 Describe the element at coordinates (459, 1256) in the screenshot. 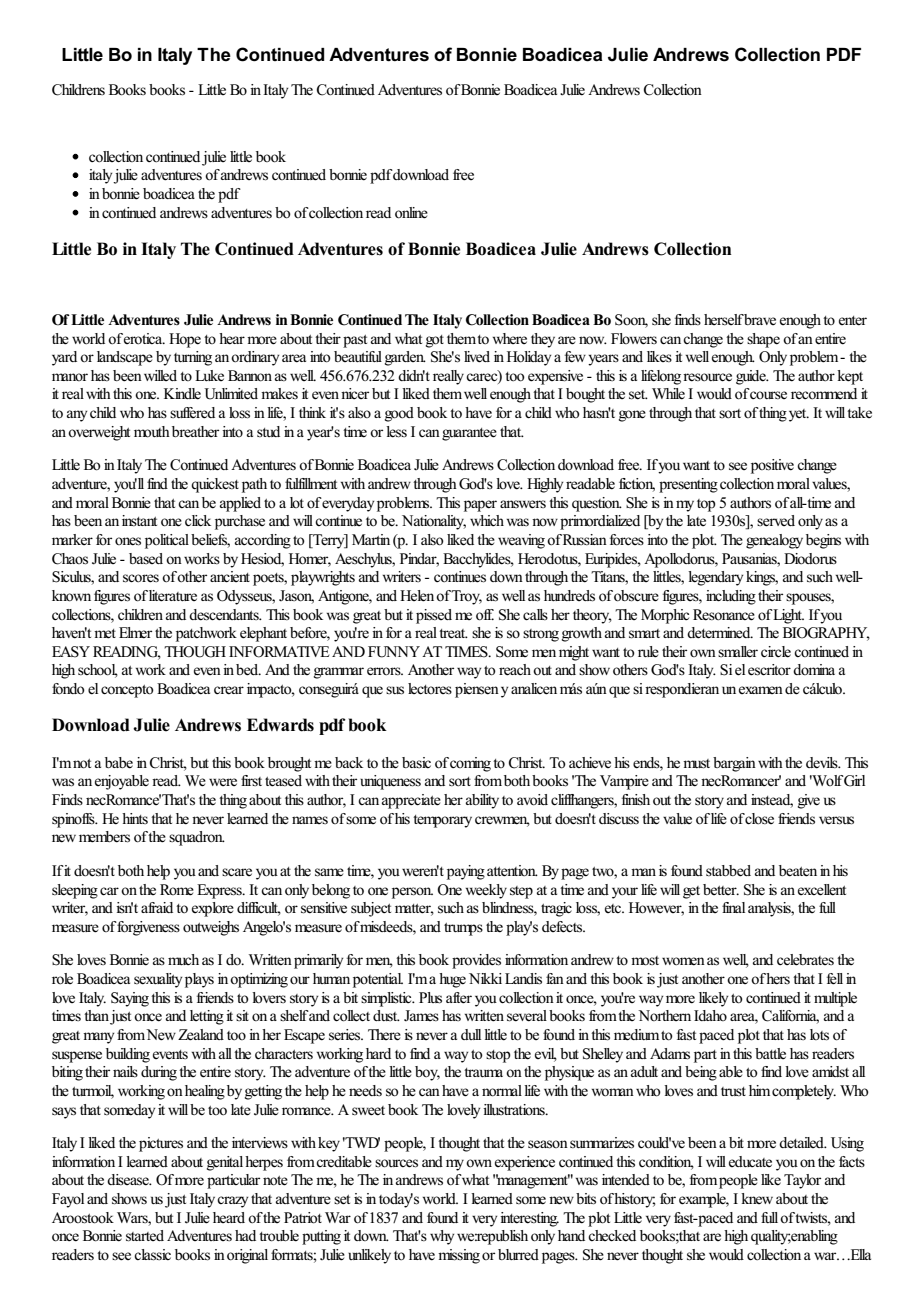

I see `missing` at that location.
